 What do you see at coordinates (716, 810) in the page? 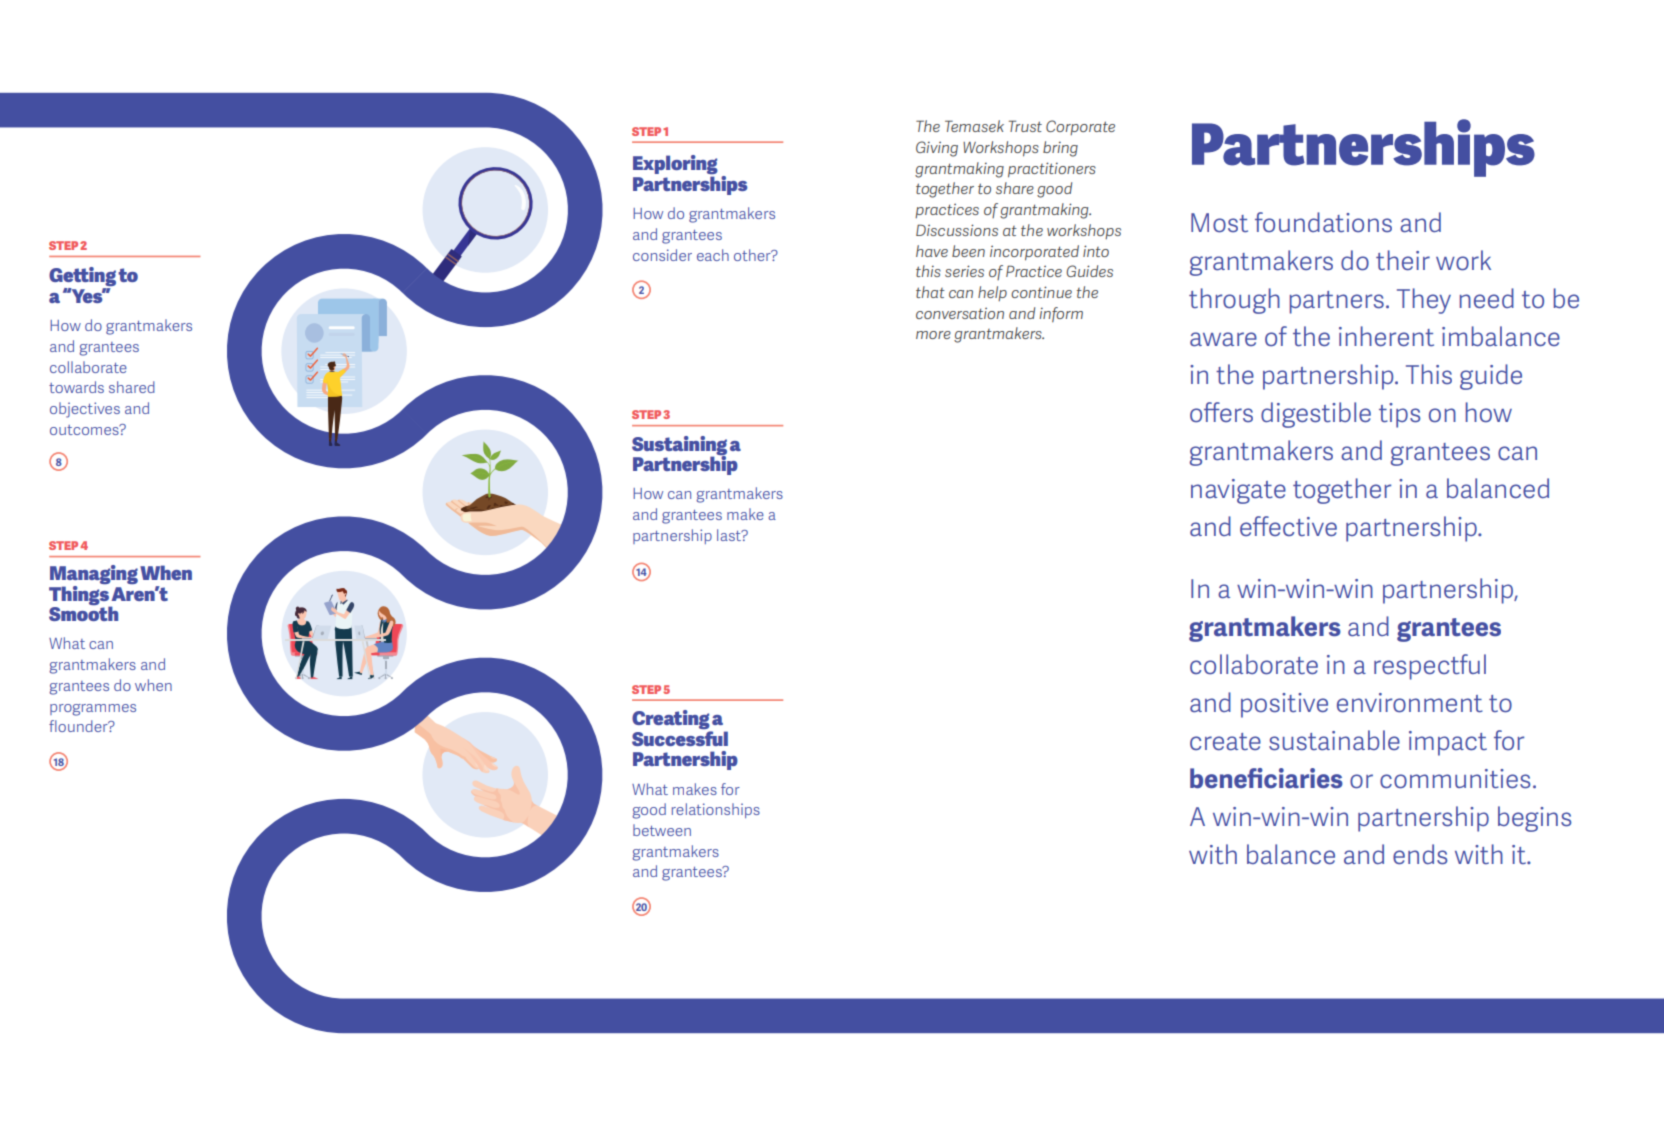
I see `relationships` at bounding box center [716, 810].
